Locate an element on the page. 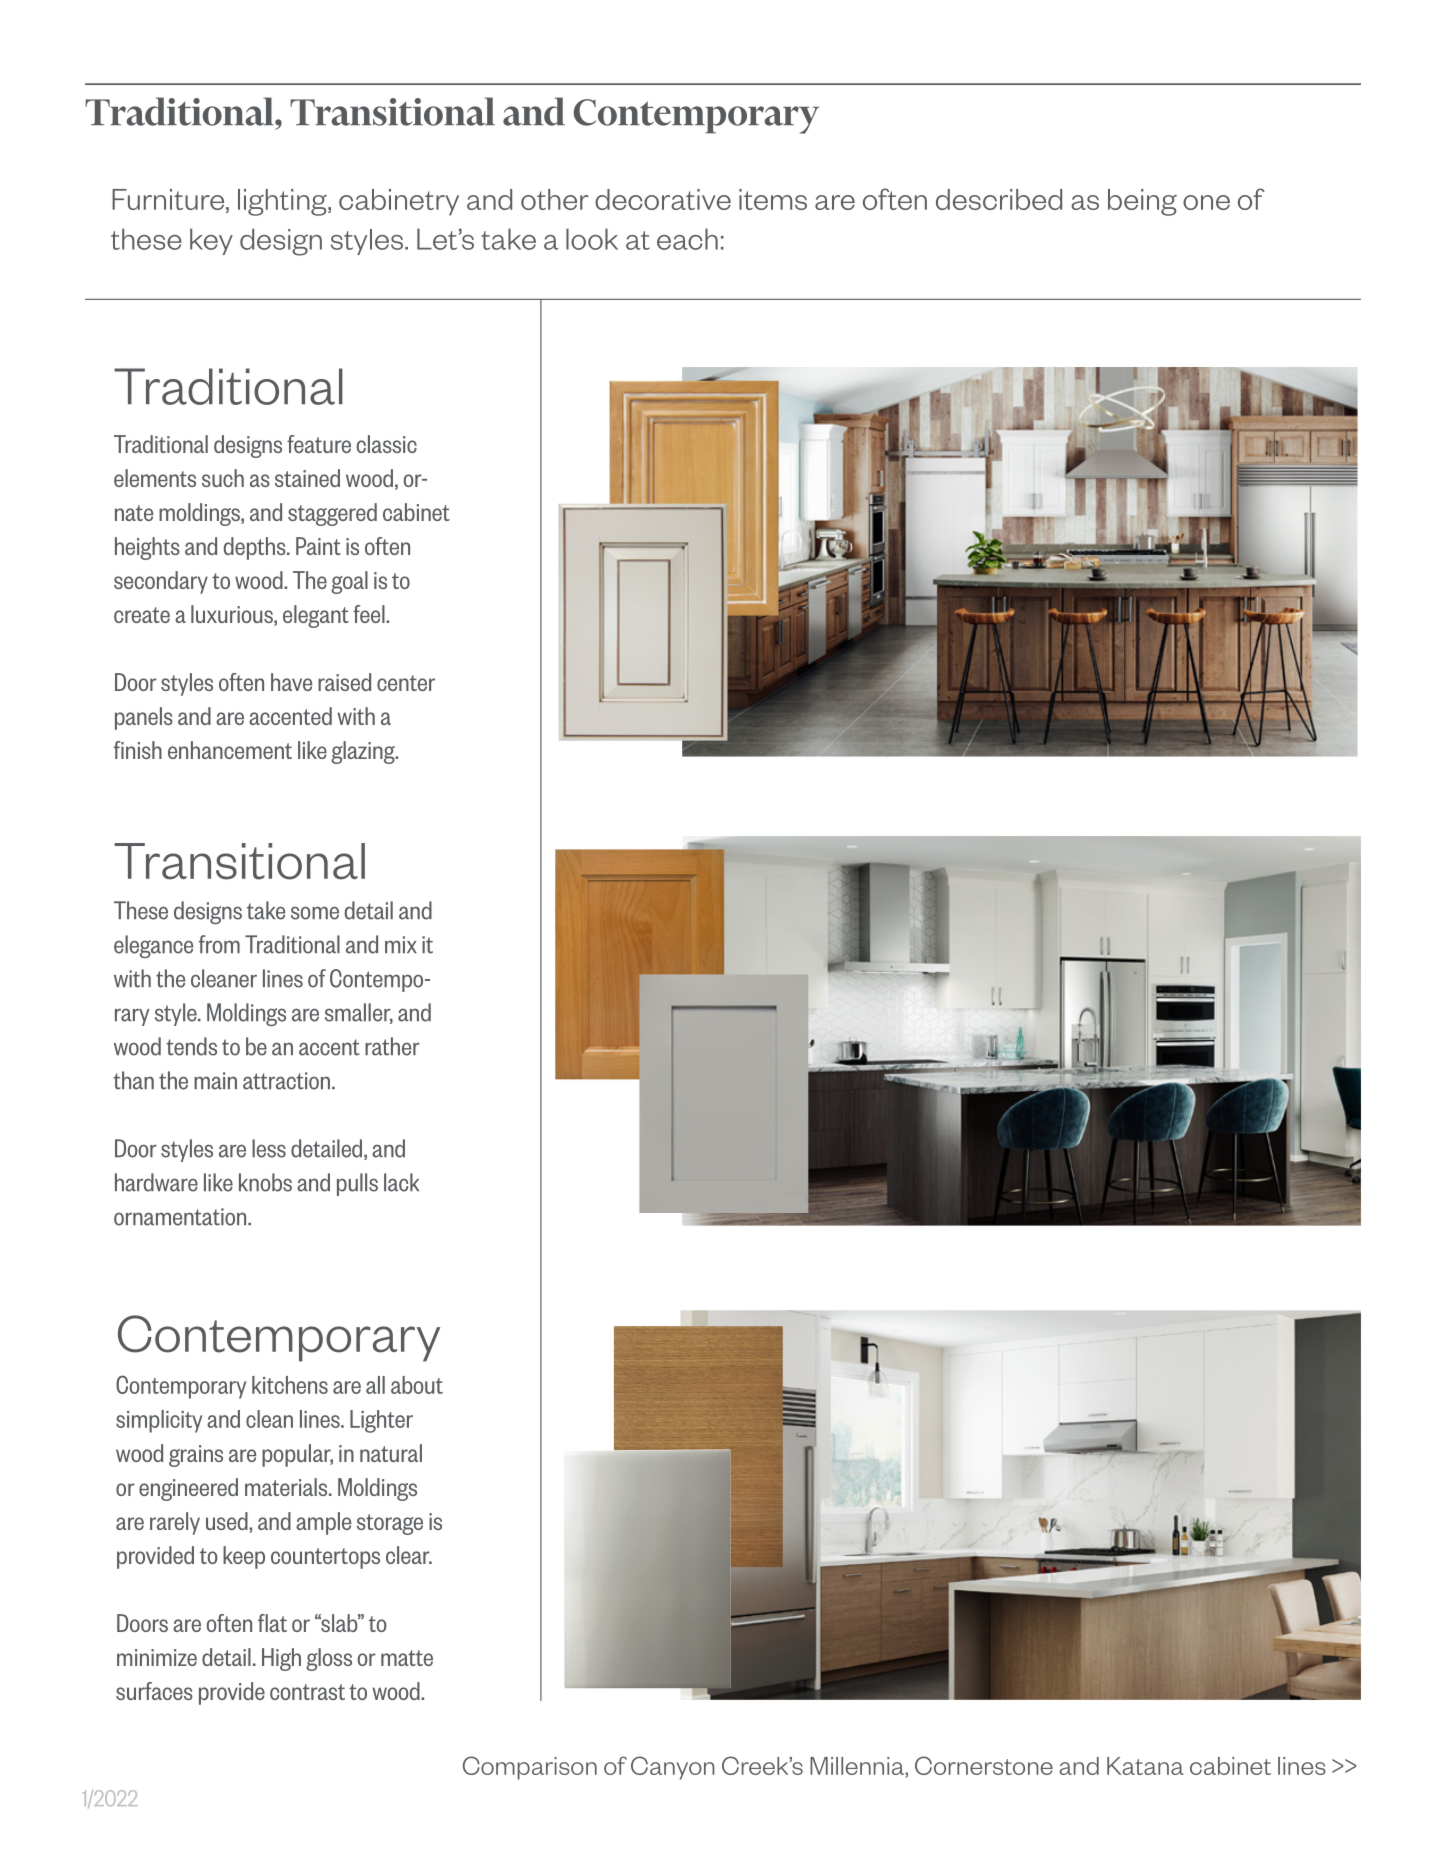 The height and width of the document is (1871, 1446). being is located at coordinates (1142, 202).
